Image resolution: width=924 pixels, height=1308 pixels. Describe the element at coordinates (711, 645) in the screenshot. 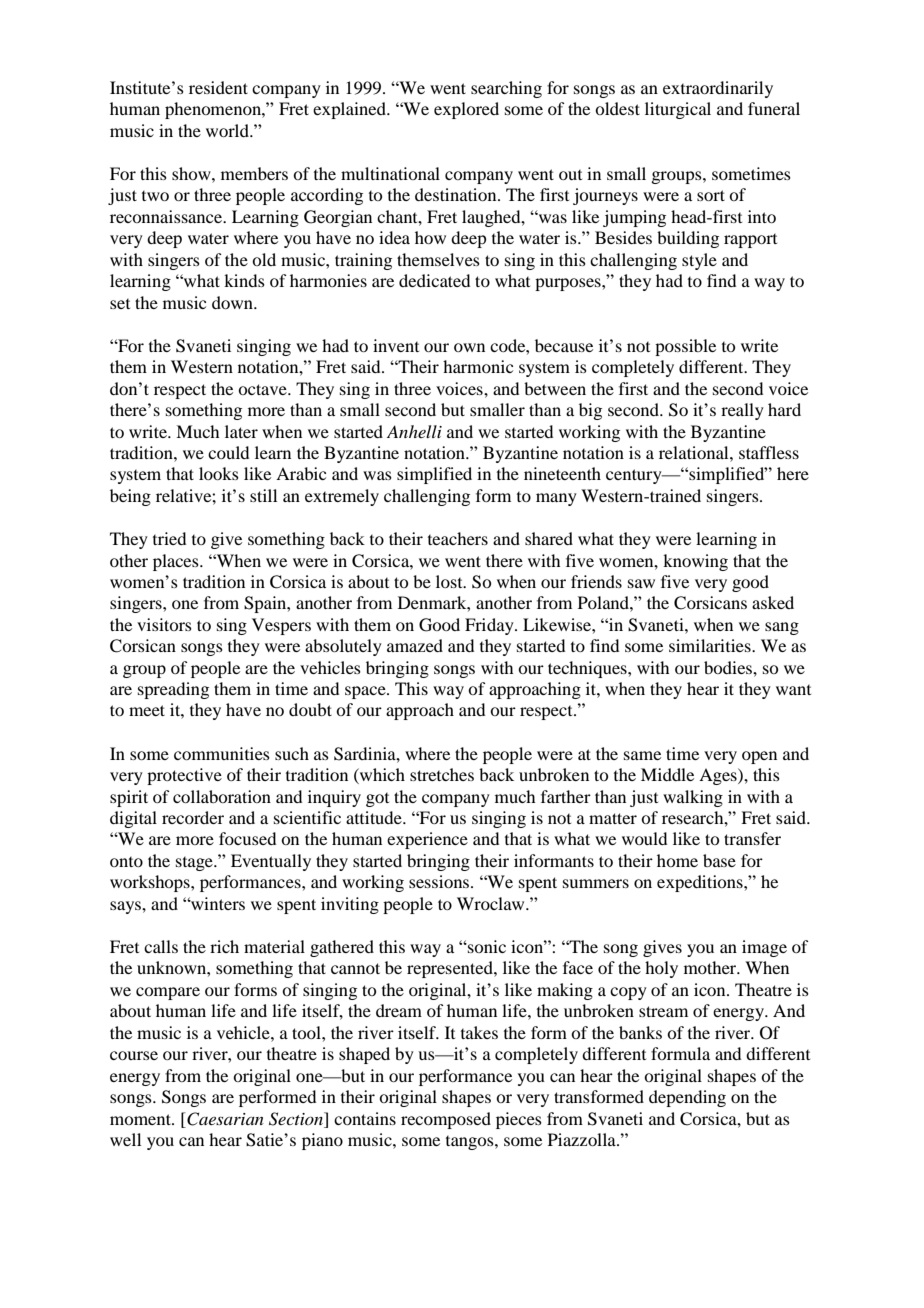

I see `similarities` at that location.
